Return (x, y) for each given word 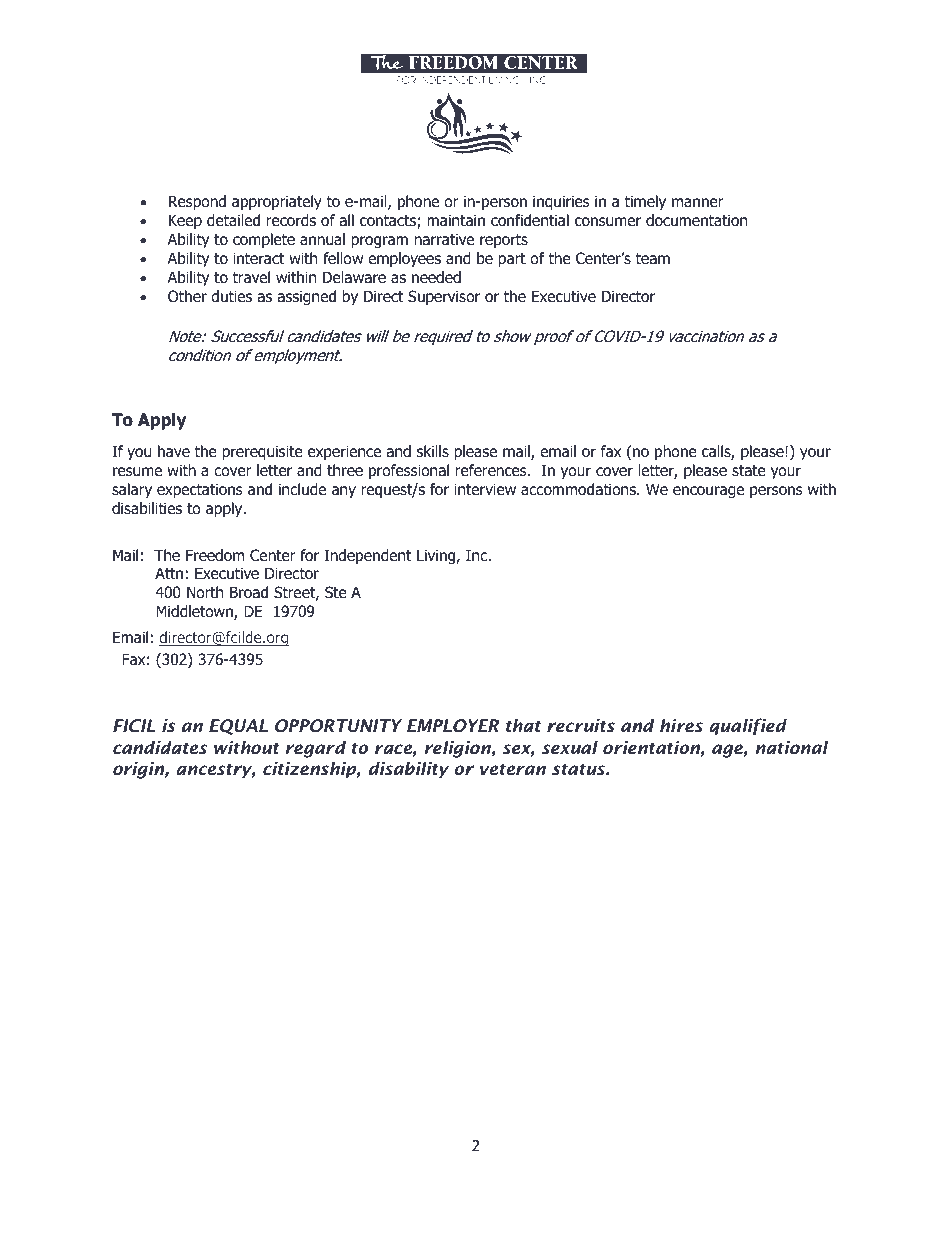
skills (433, 451)
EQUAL (238, 727)
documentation (696, 220)
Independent (367, 556)
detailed (233, 220)
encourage (708, 492)
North (205, 592)
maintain (456, 220)
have (174, 451)
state (749, 471)
